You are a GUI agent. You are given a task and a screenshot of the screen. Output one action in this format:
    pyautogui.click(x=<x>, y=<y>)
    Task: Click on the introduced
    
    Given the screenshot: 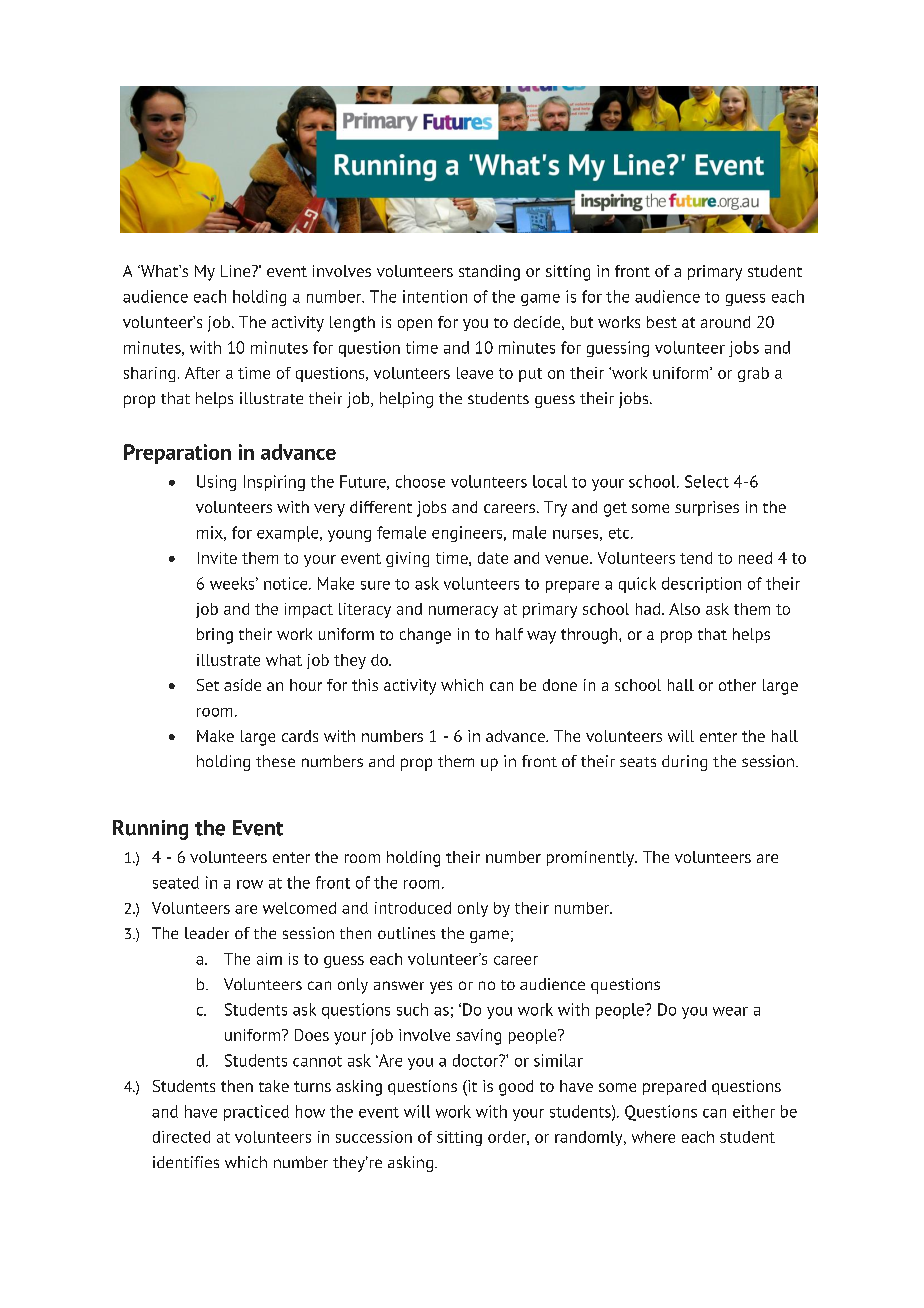 What is the action you would take?
    pyautogui.click(x=413, y=908)
